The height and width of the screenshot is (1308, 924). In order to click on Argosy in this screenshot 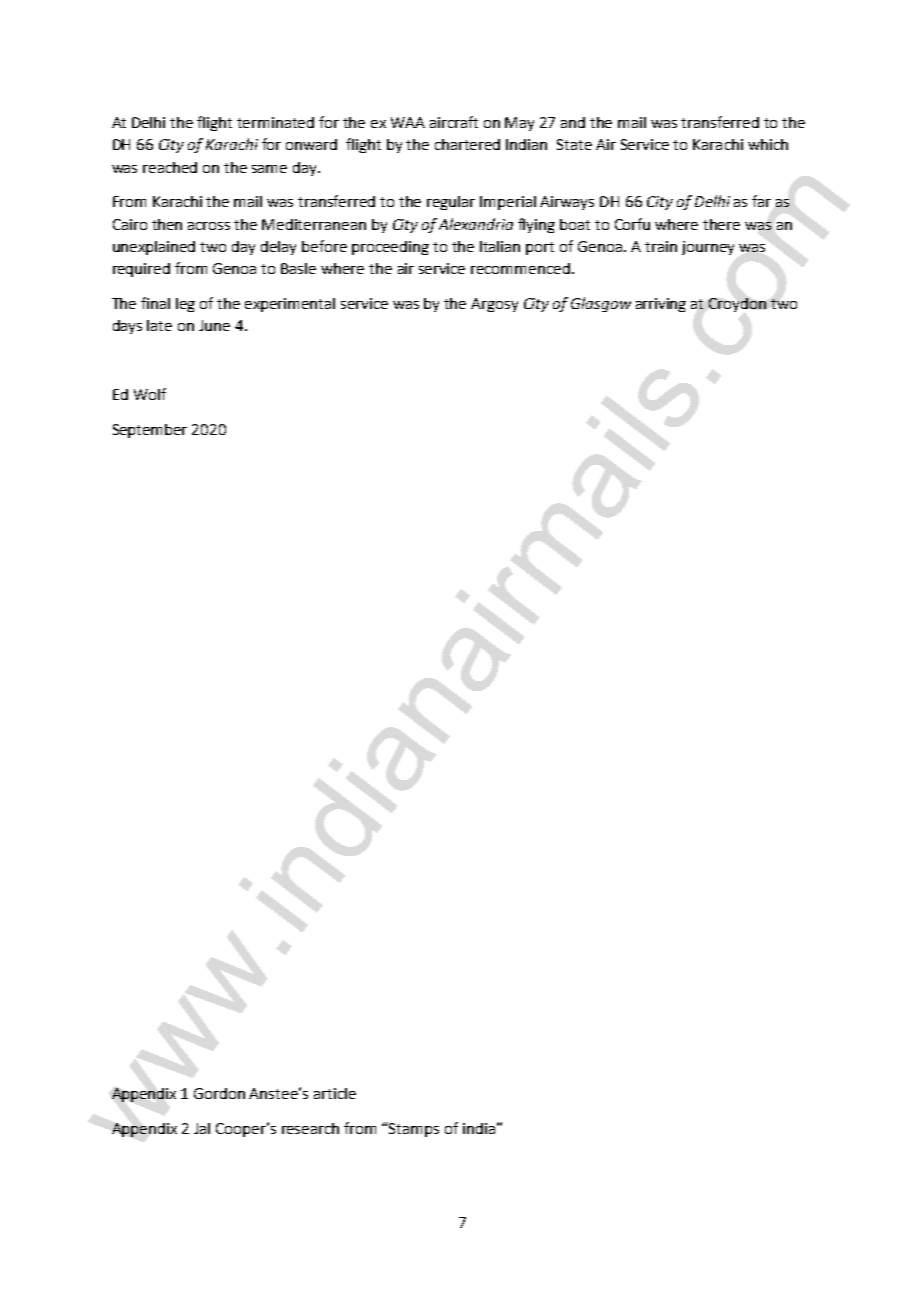, I will do `click(494, 305)`.
